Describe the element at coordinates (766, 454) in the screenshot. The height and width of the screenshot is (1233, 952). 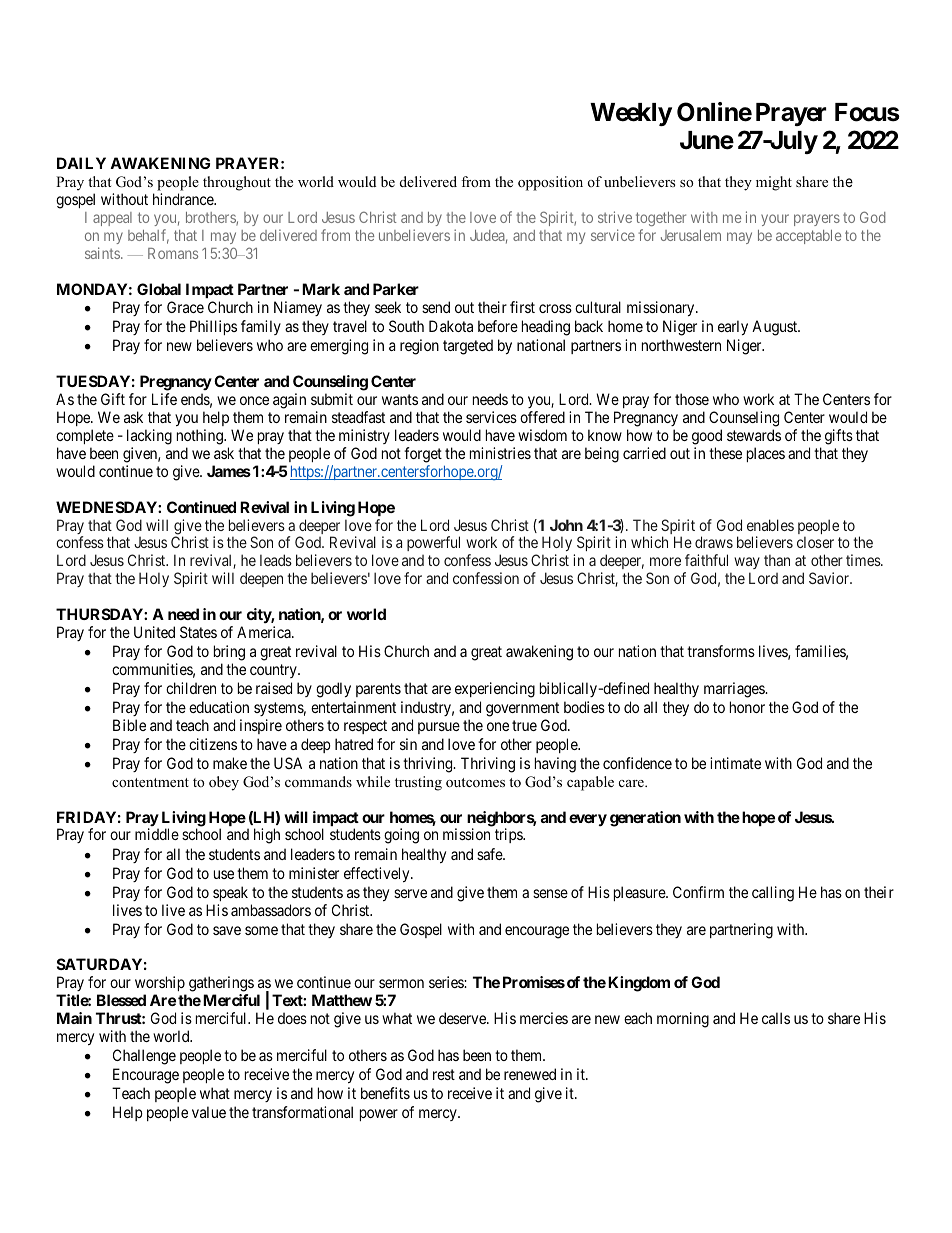
I see `places` at that location.
